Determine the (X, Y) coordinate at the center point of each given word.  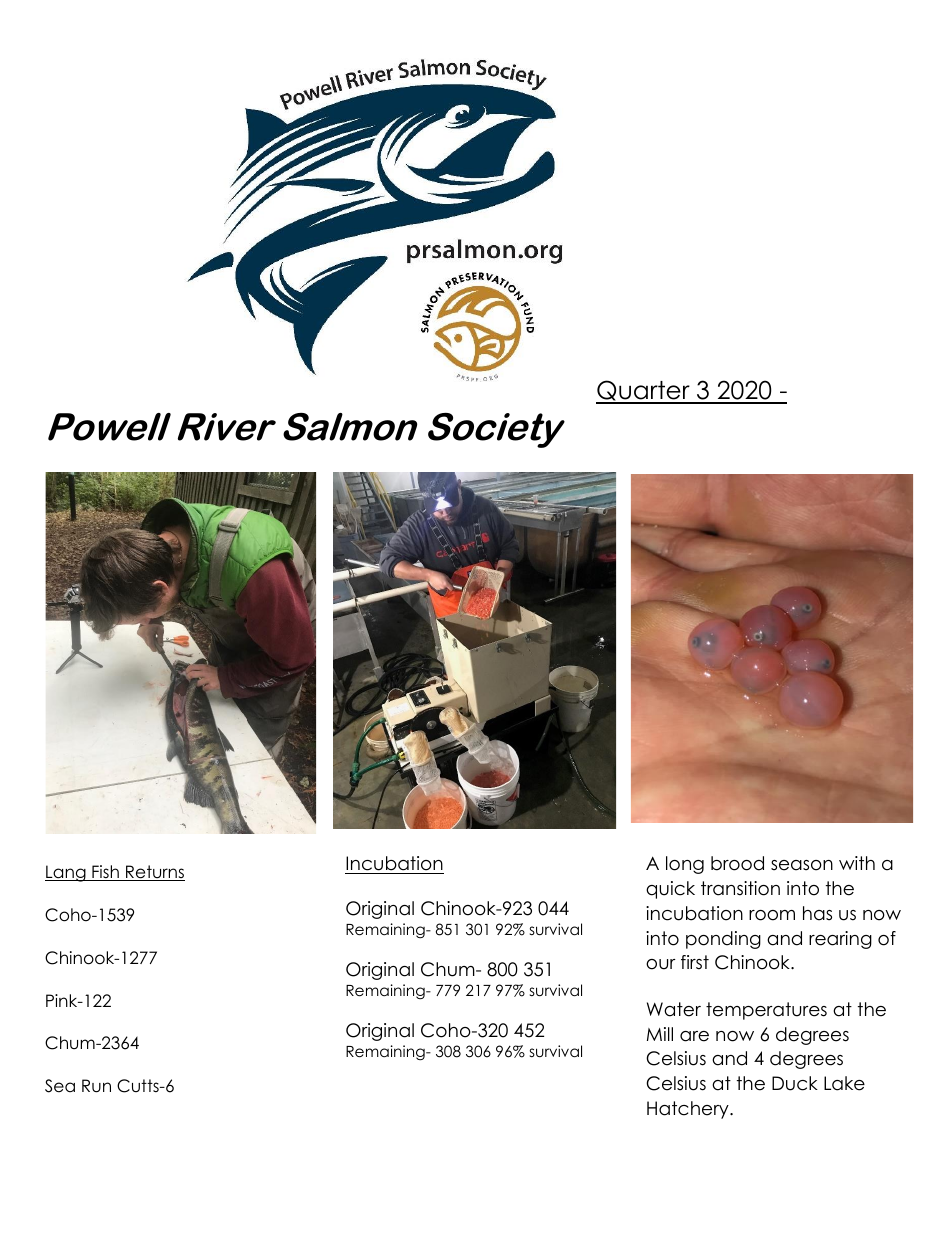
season (802, 865)
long (685, 865)
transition (740, 888)
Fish (105, 873)
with (857, 863)
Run (96, 1086)
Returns (154, 873)
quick (670, 890)
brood (737, 863)
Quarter (644, 392)
